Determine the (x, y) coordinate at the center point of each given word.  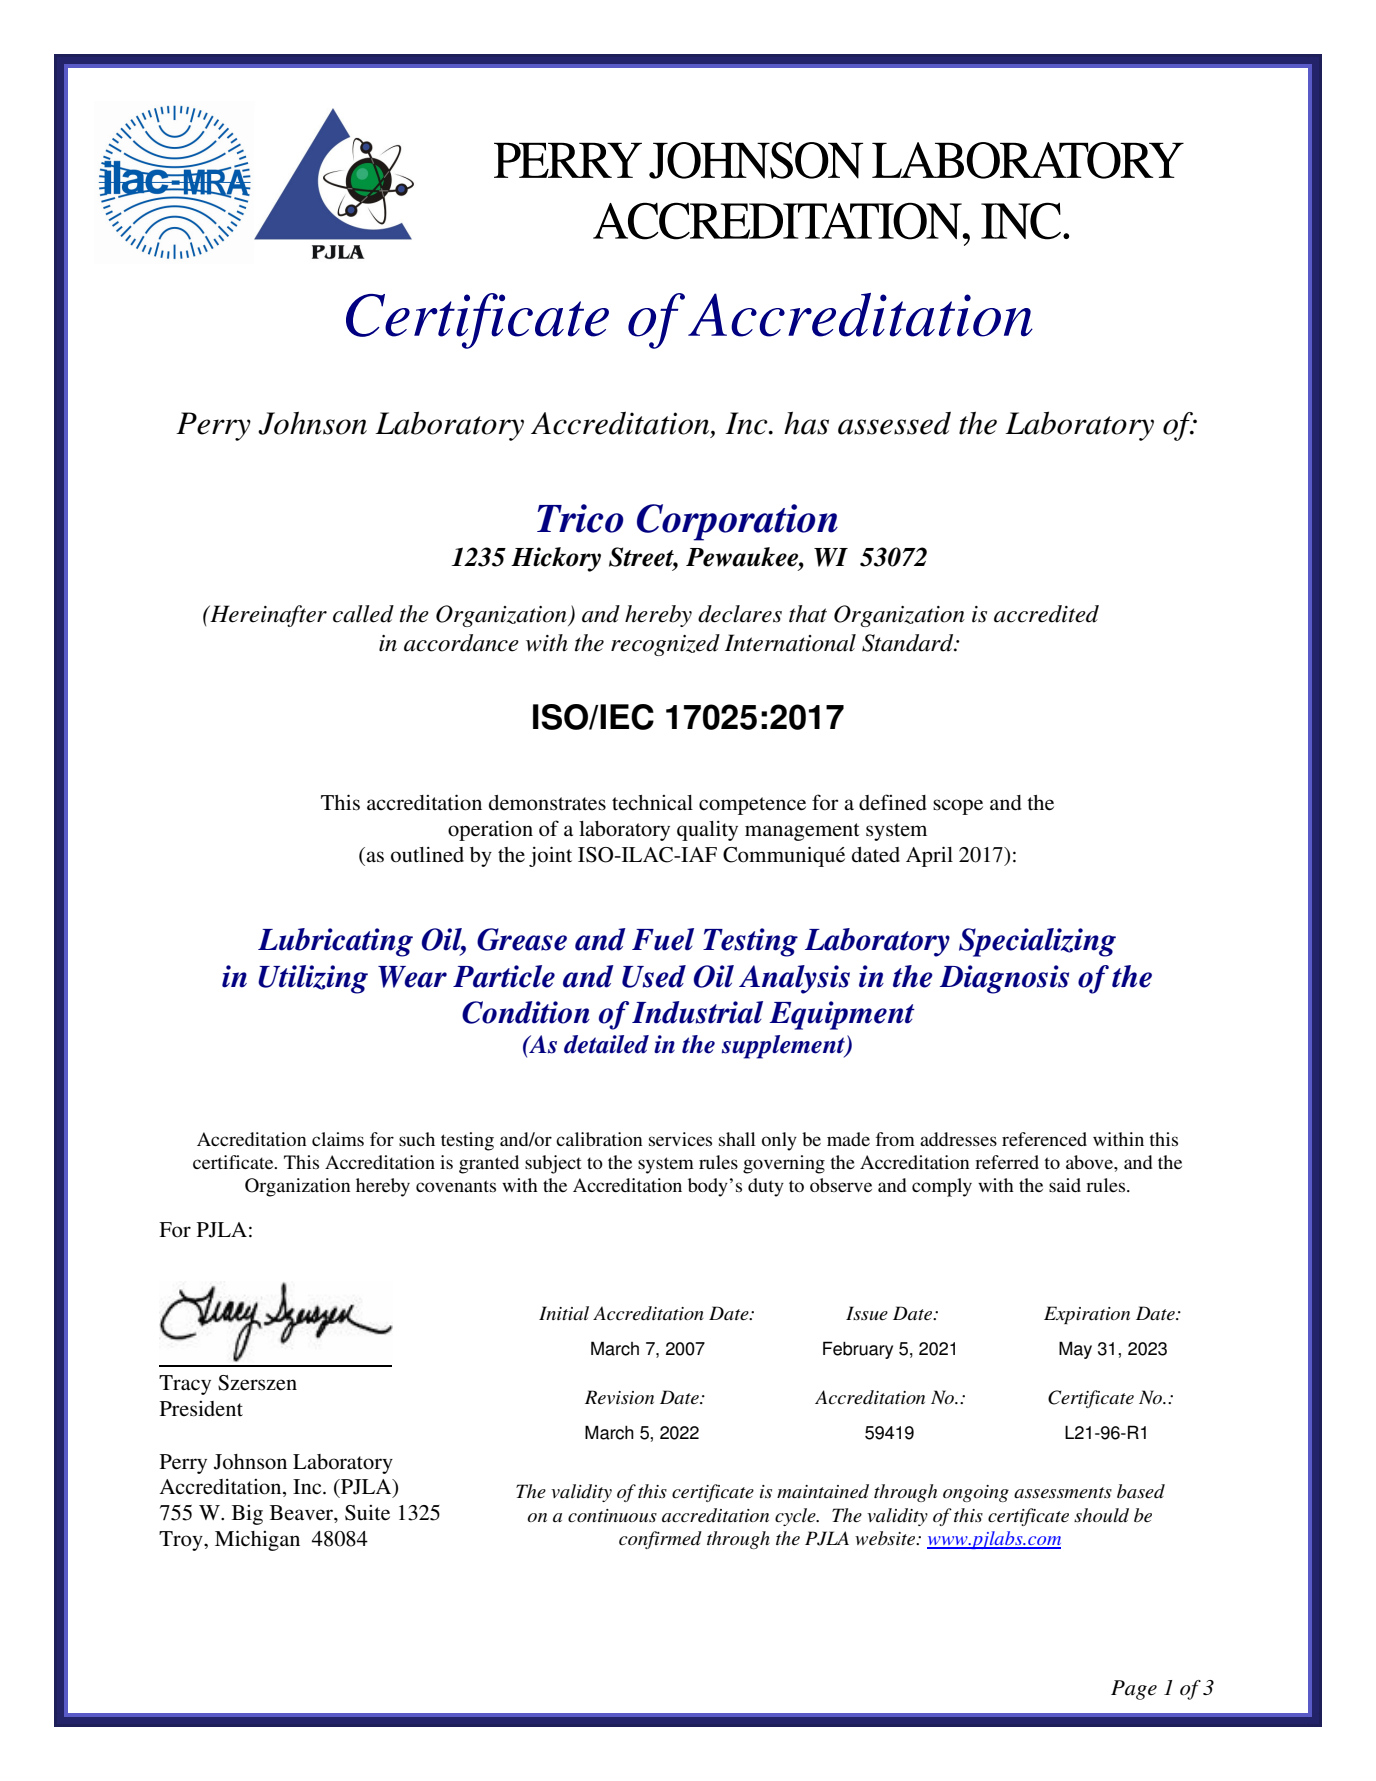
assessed (894, 423)
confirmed (660, 1540)
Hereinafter (267, 616)
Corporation (737, 522)
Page (1134, 1690)
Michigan (257, 1540)
